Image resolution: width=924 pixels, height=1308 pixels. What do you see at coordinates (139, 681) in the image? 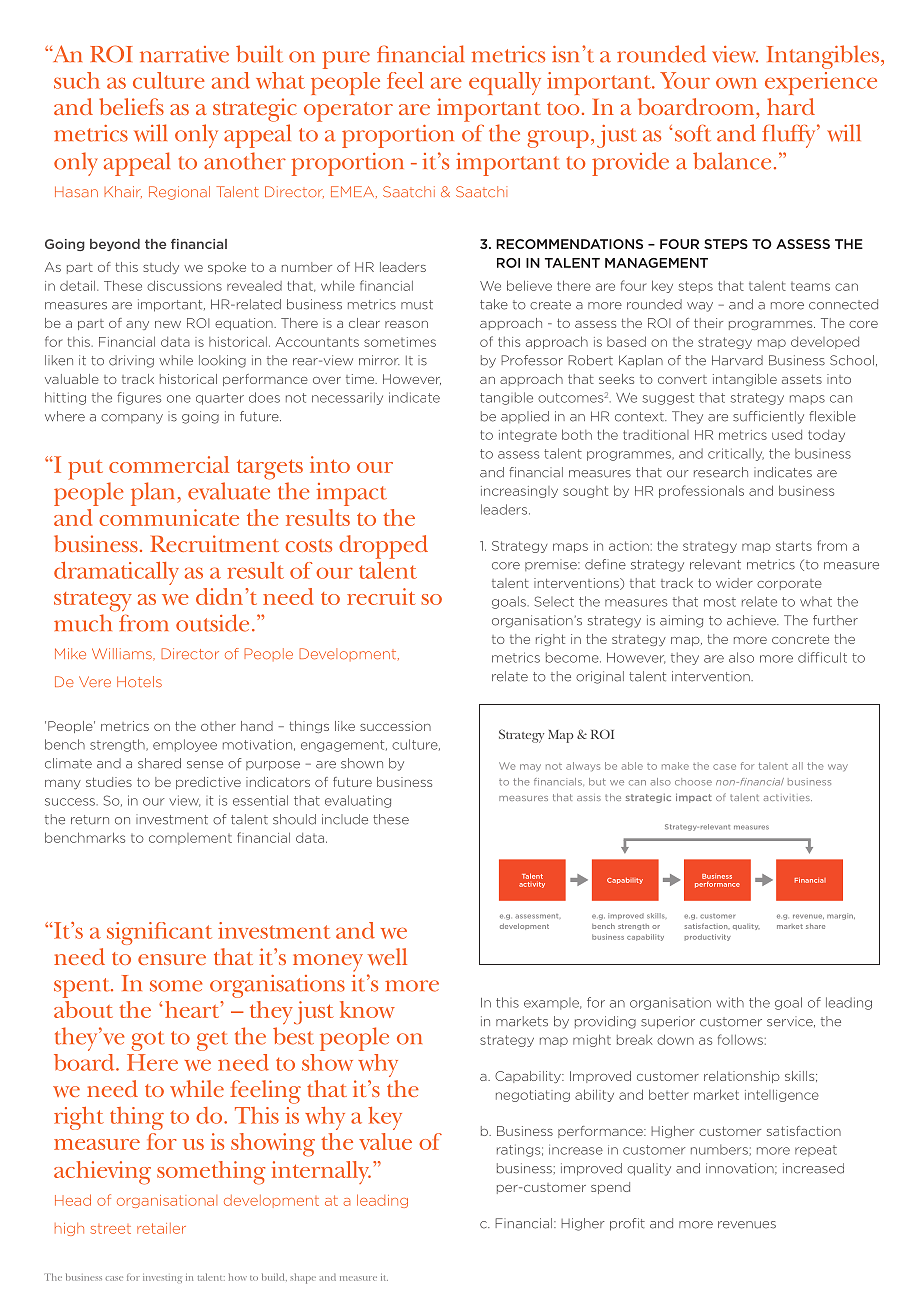
I see `Hotels` at bounding box center [139, 681].
